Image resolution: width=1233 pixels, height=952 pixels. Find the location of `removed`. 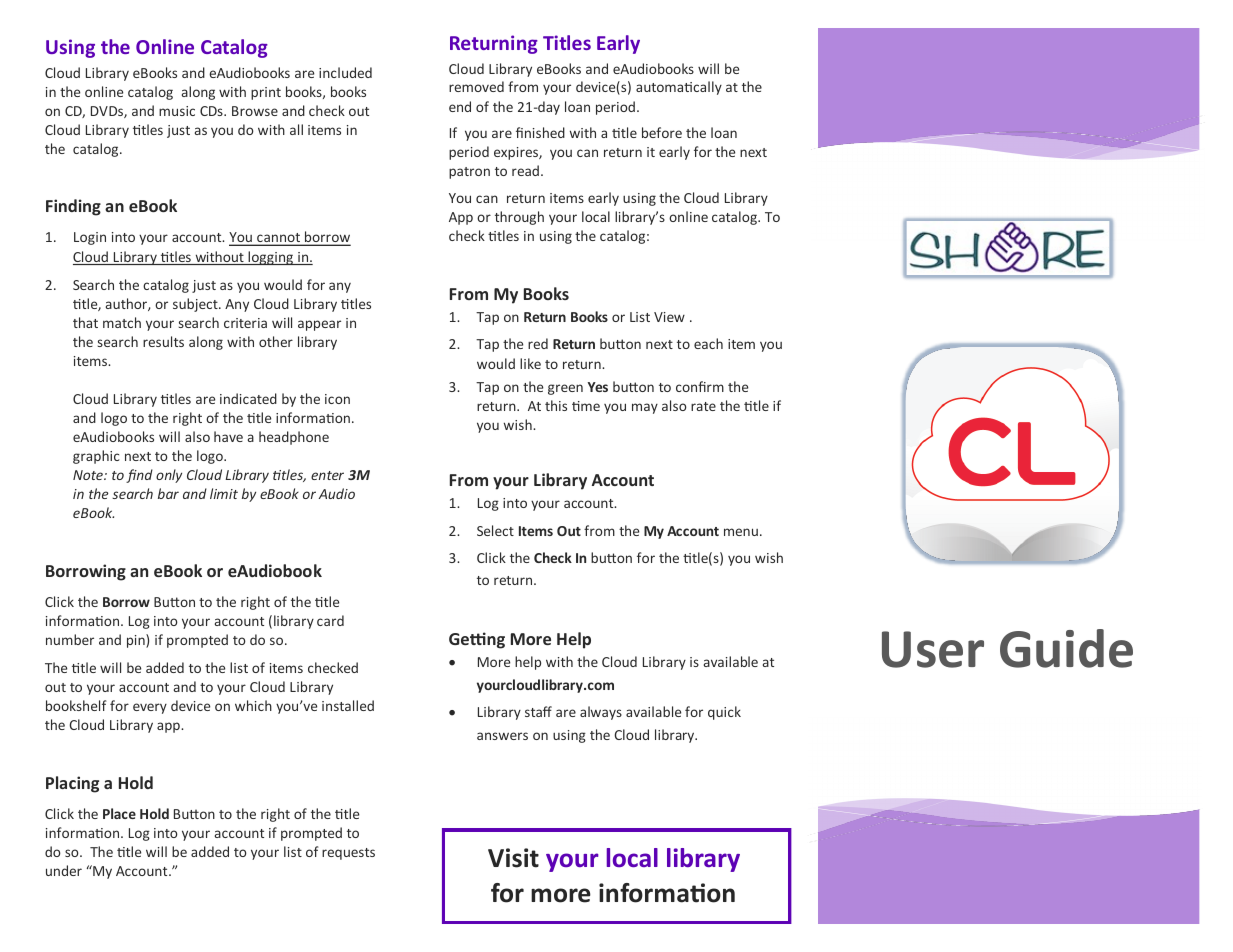

removed is located at coordinates (476, 86).
